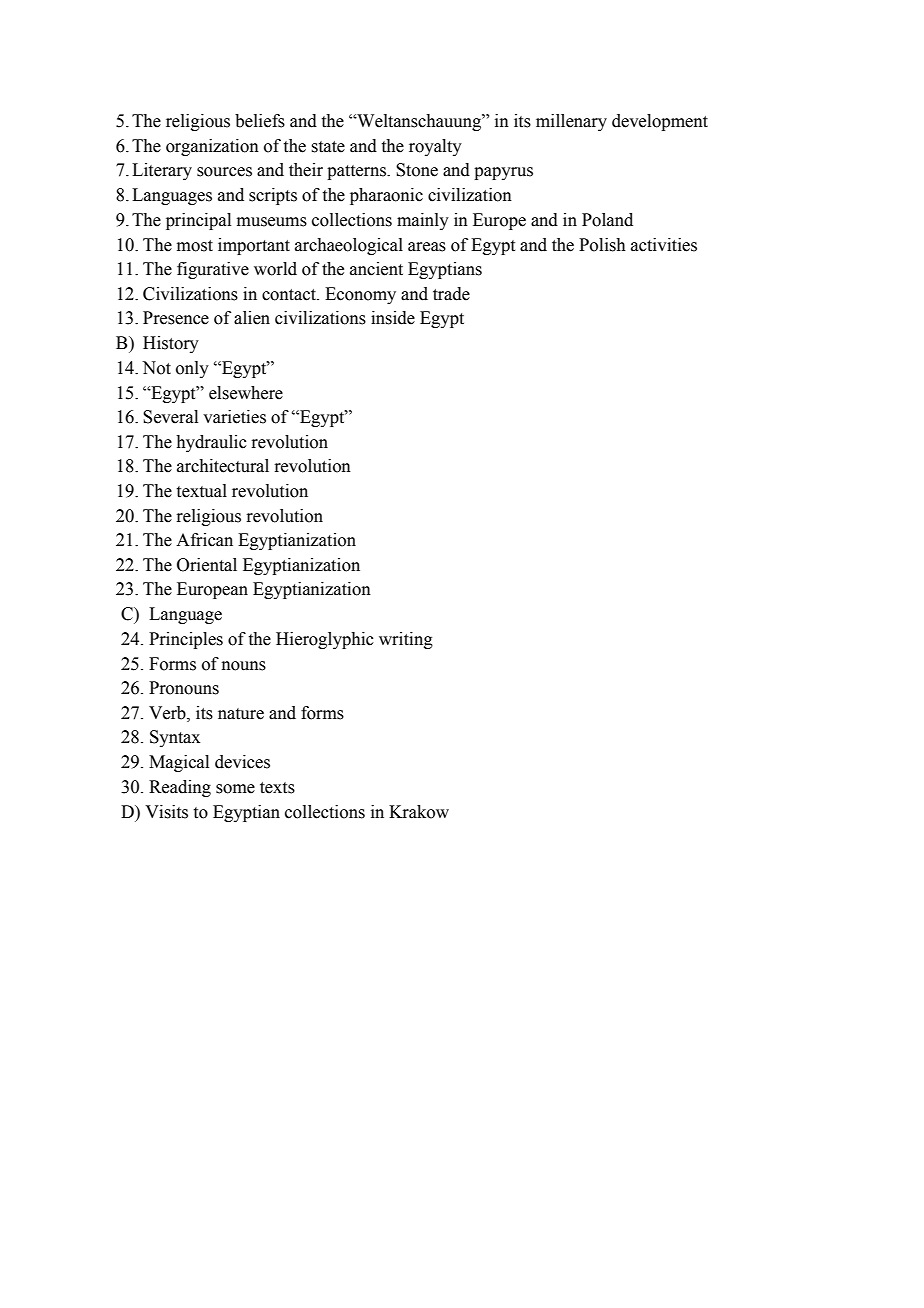 The width and height of the screenshot is (924, 1308). I want to click on organization, so click(212, 147).
